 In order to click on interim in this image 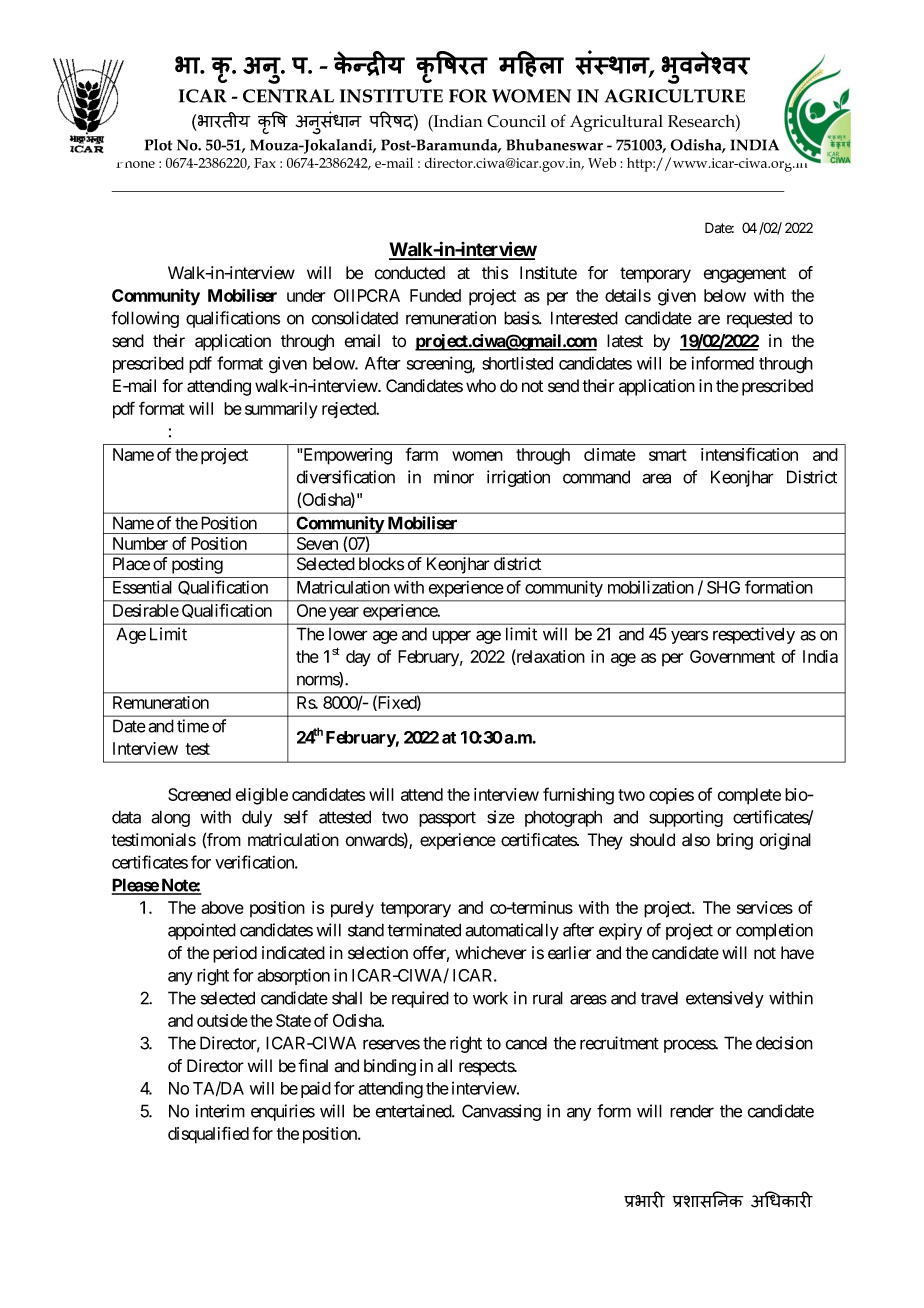, I will do `click(220, 1111)`.
